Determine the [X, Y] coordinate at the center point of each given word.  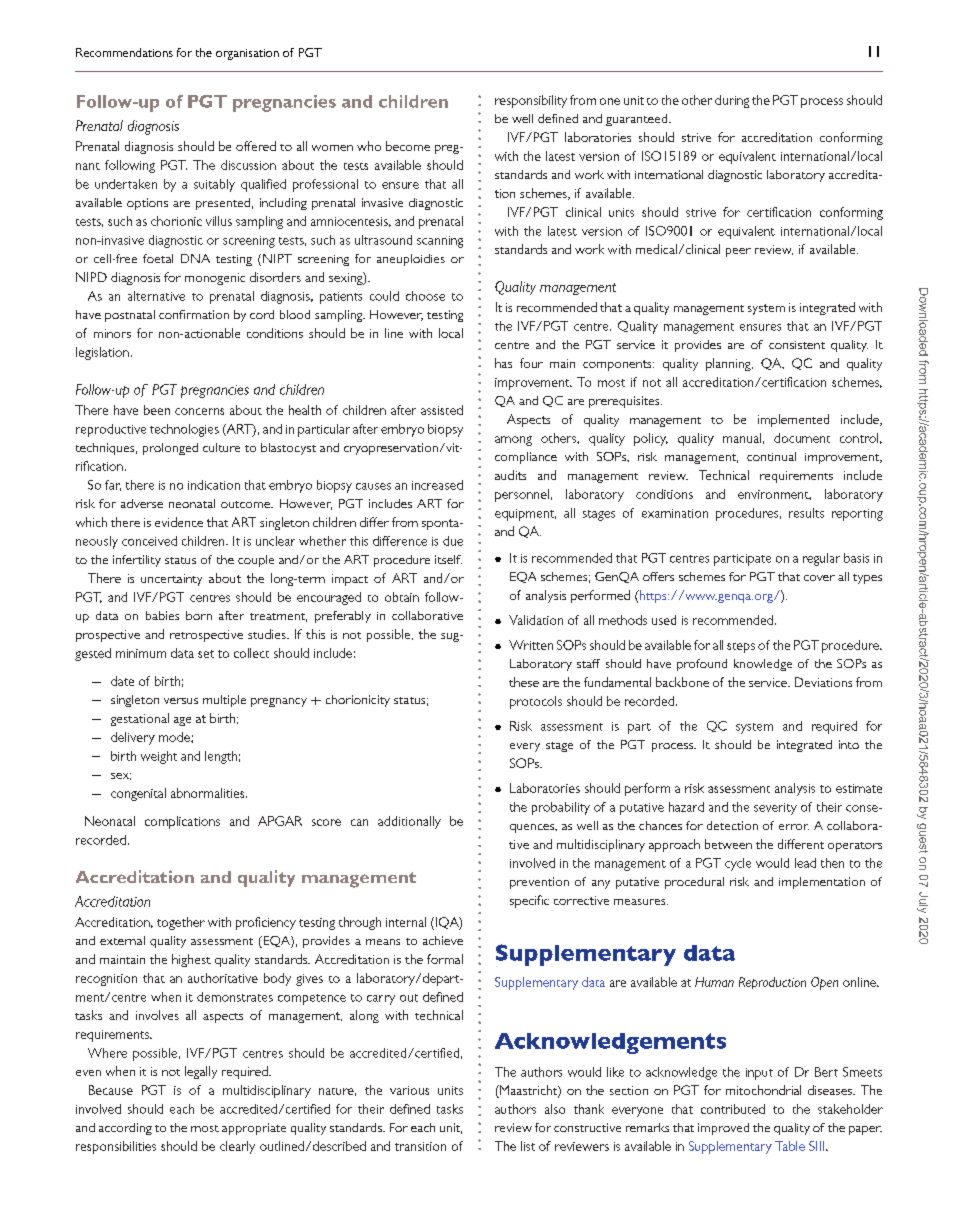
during [732, 101]
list [528, 1146]
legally [201, 1072]
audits [510, 475]
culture [221, 447]
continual [771, 456]
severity [775, 809]
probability [561, 808]
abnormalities [209, 793]
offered [256, 146]
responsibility [531, 101]
